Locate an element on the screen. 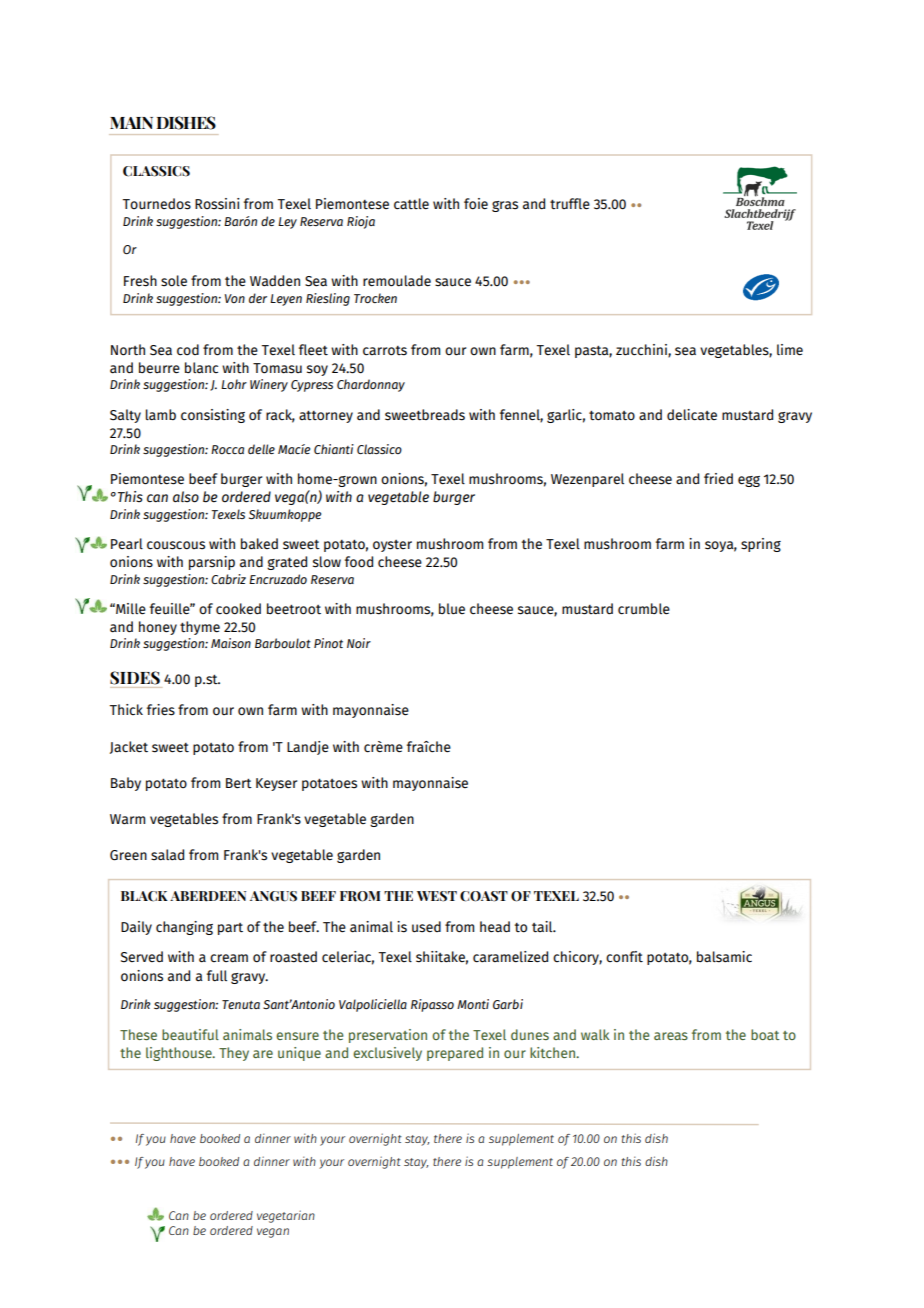 This screenshot has width=924, height=1308. Maison is located at coordinates (231, 643).
